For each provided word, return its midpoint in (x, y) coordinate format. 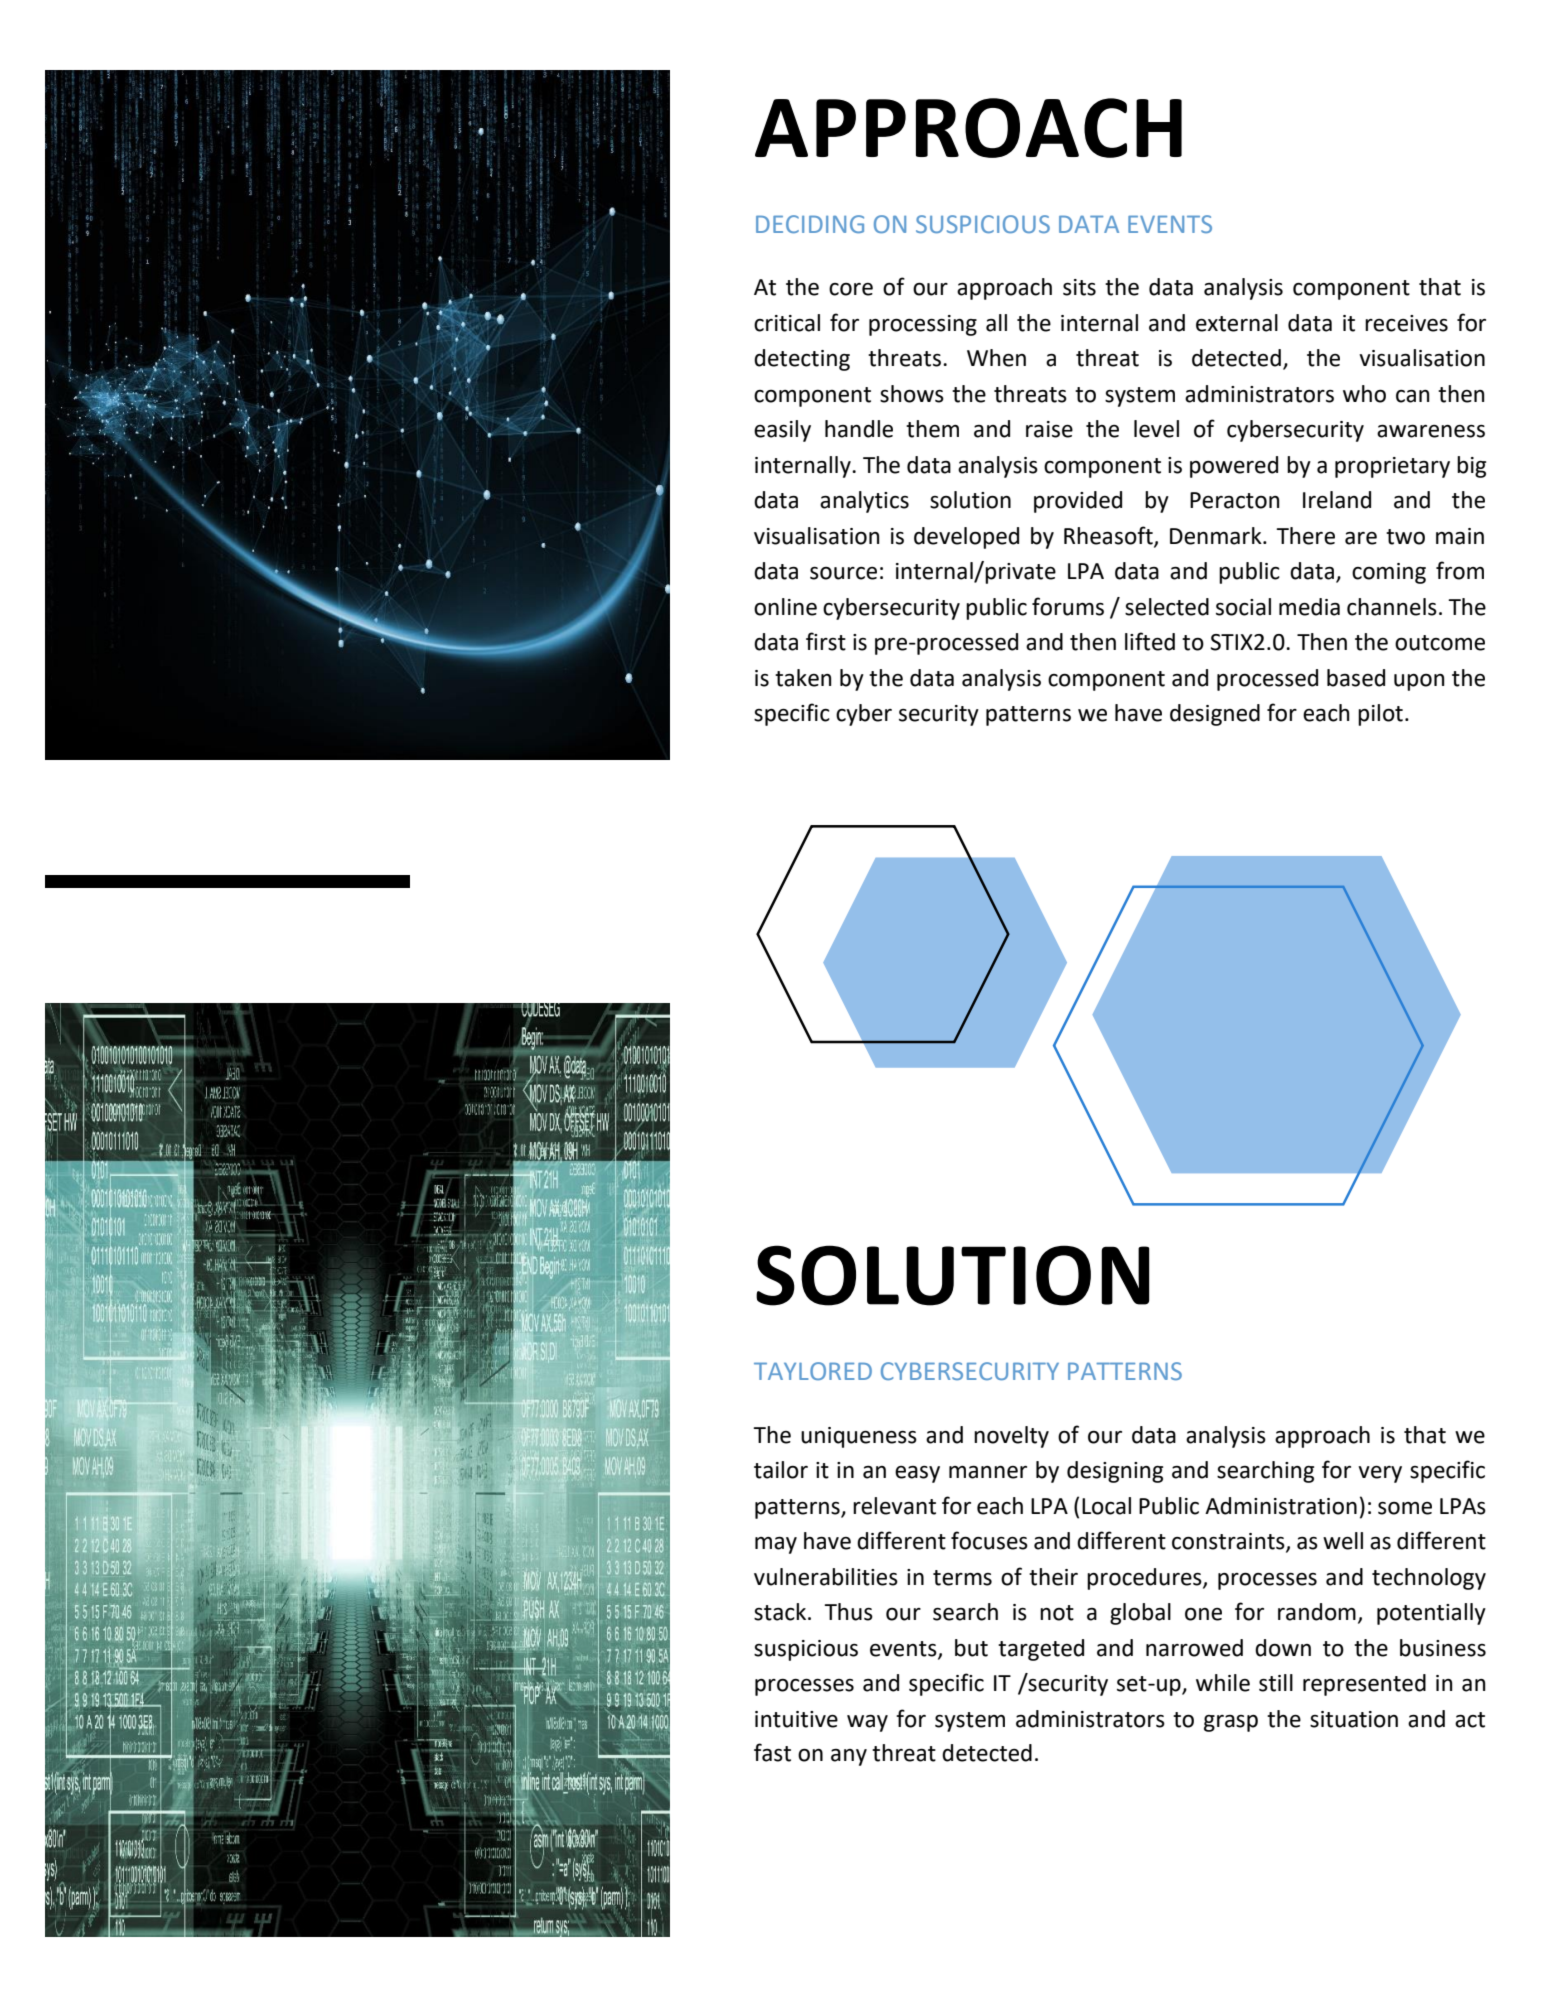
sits (1079, 287)
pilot (1380, 715)
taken (803, 678)
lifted (1150, 641)
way (867, 1723)
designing (1115, 1472)
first (826, 641)
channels (1392, 607)
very (1380, 1474)
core (851, 289)
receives (1406, 323)
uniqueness (859, 1437)
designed (1215, 715)
